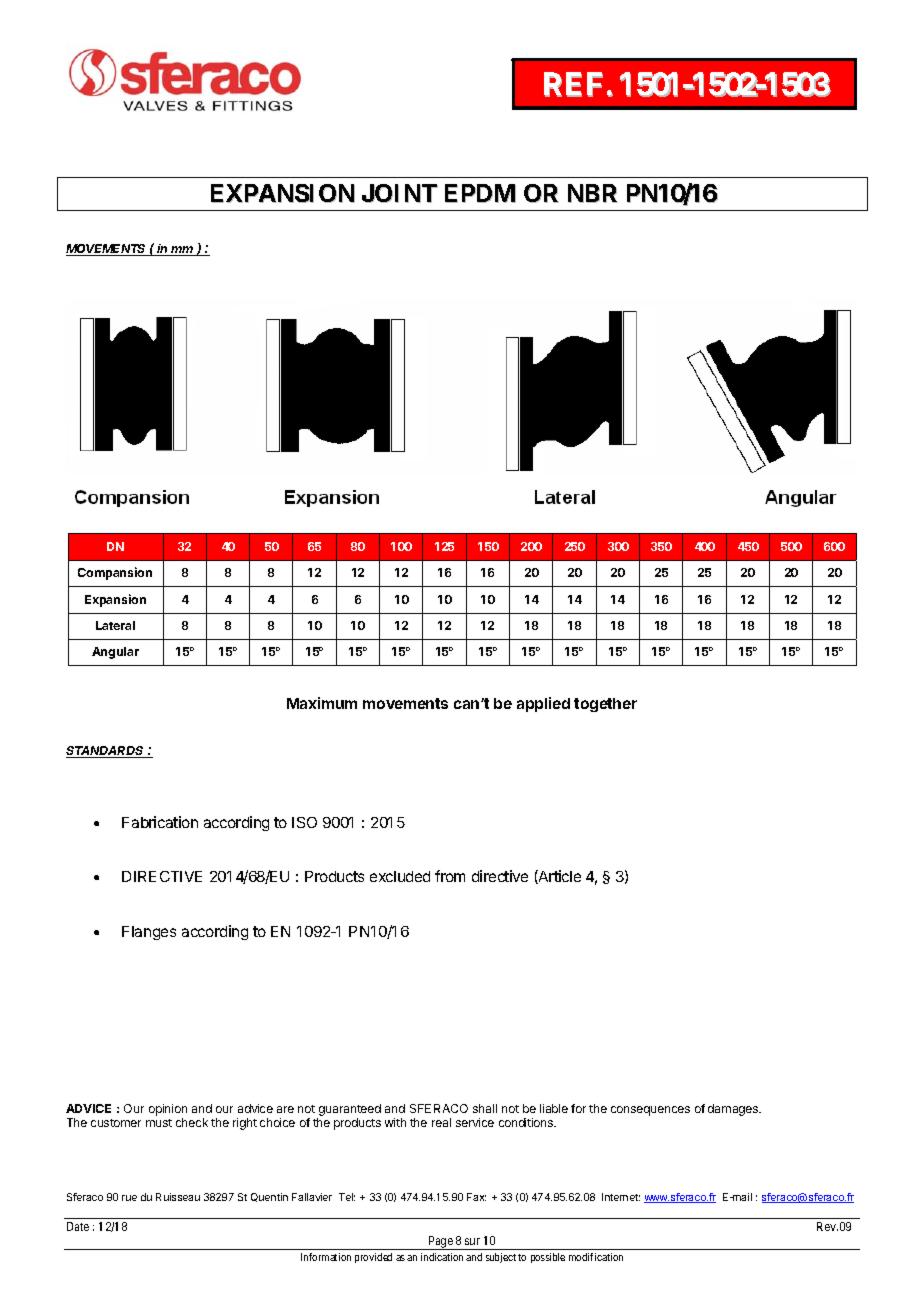 The width and height of the document is (924, 1308). What do you see at coordinates (605, 705) in the document?
I see `together` at bounding box center [605, 705].
